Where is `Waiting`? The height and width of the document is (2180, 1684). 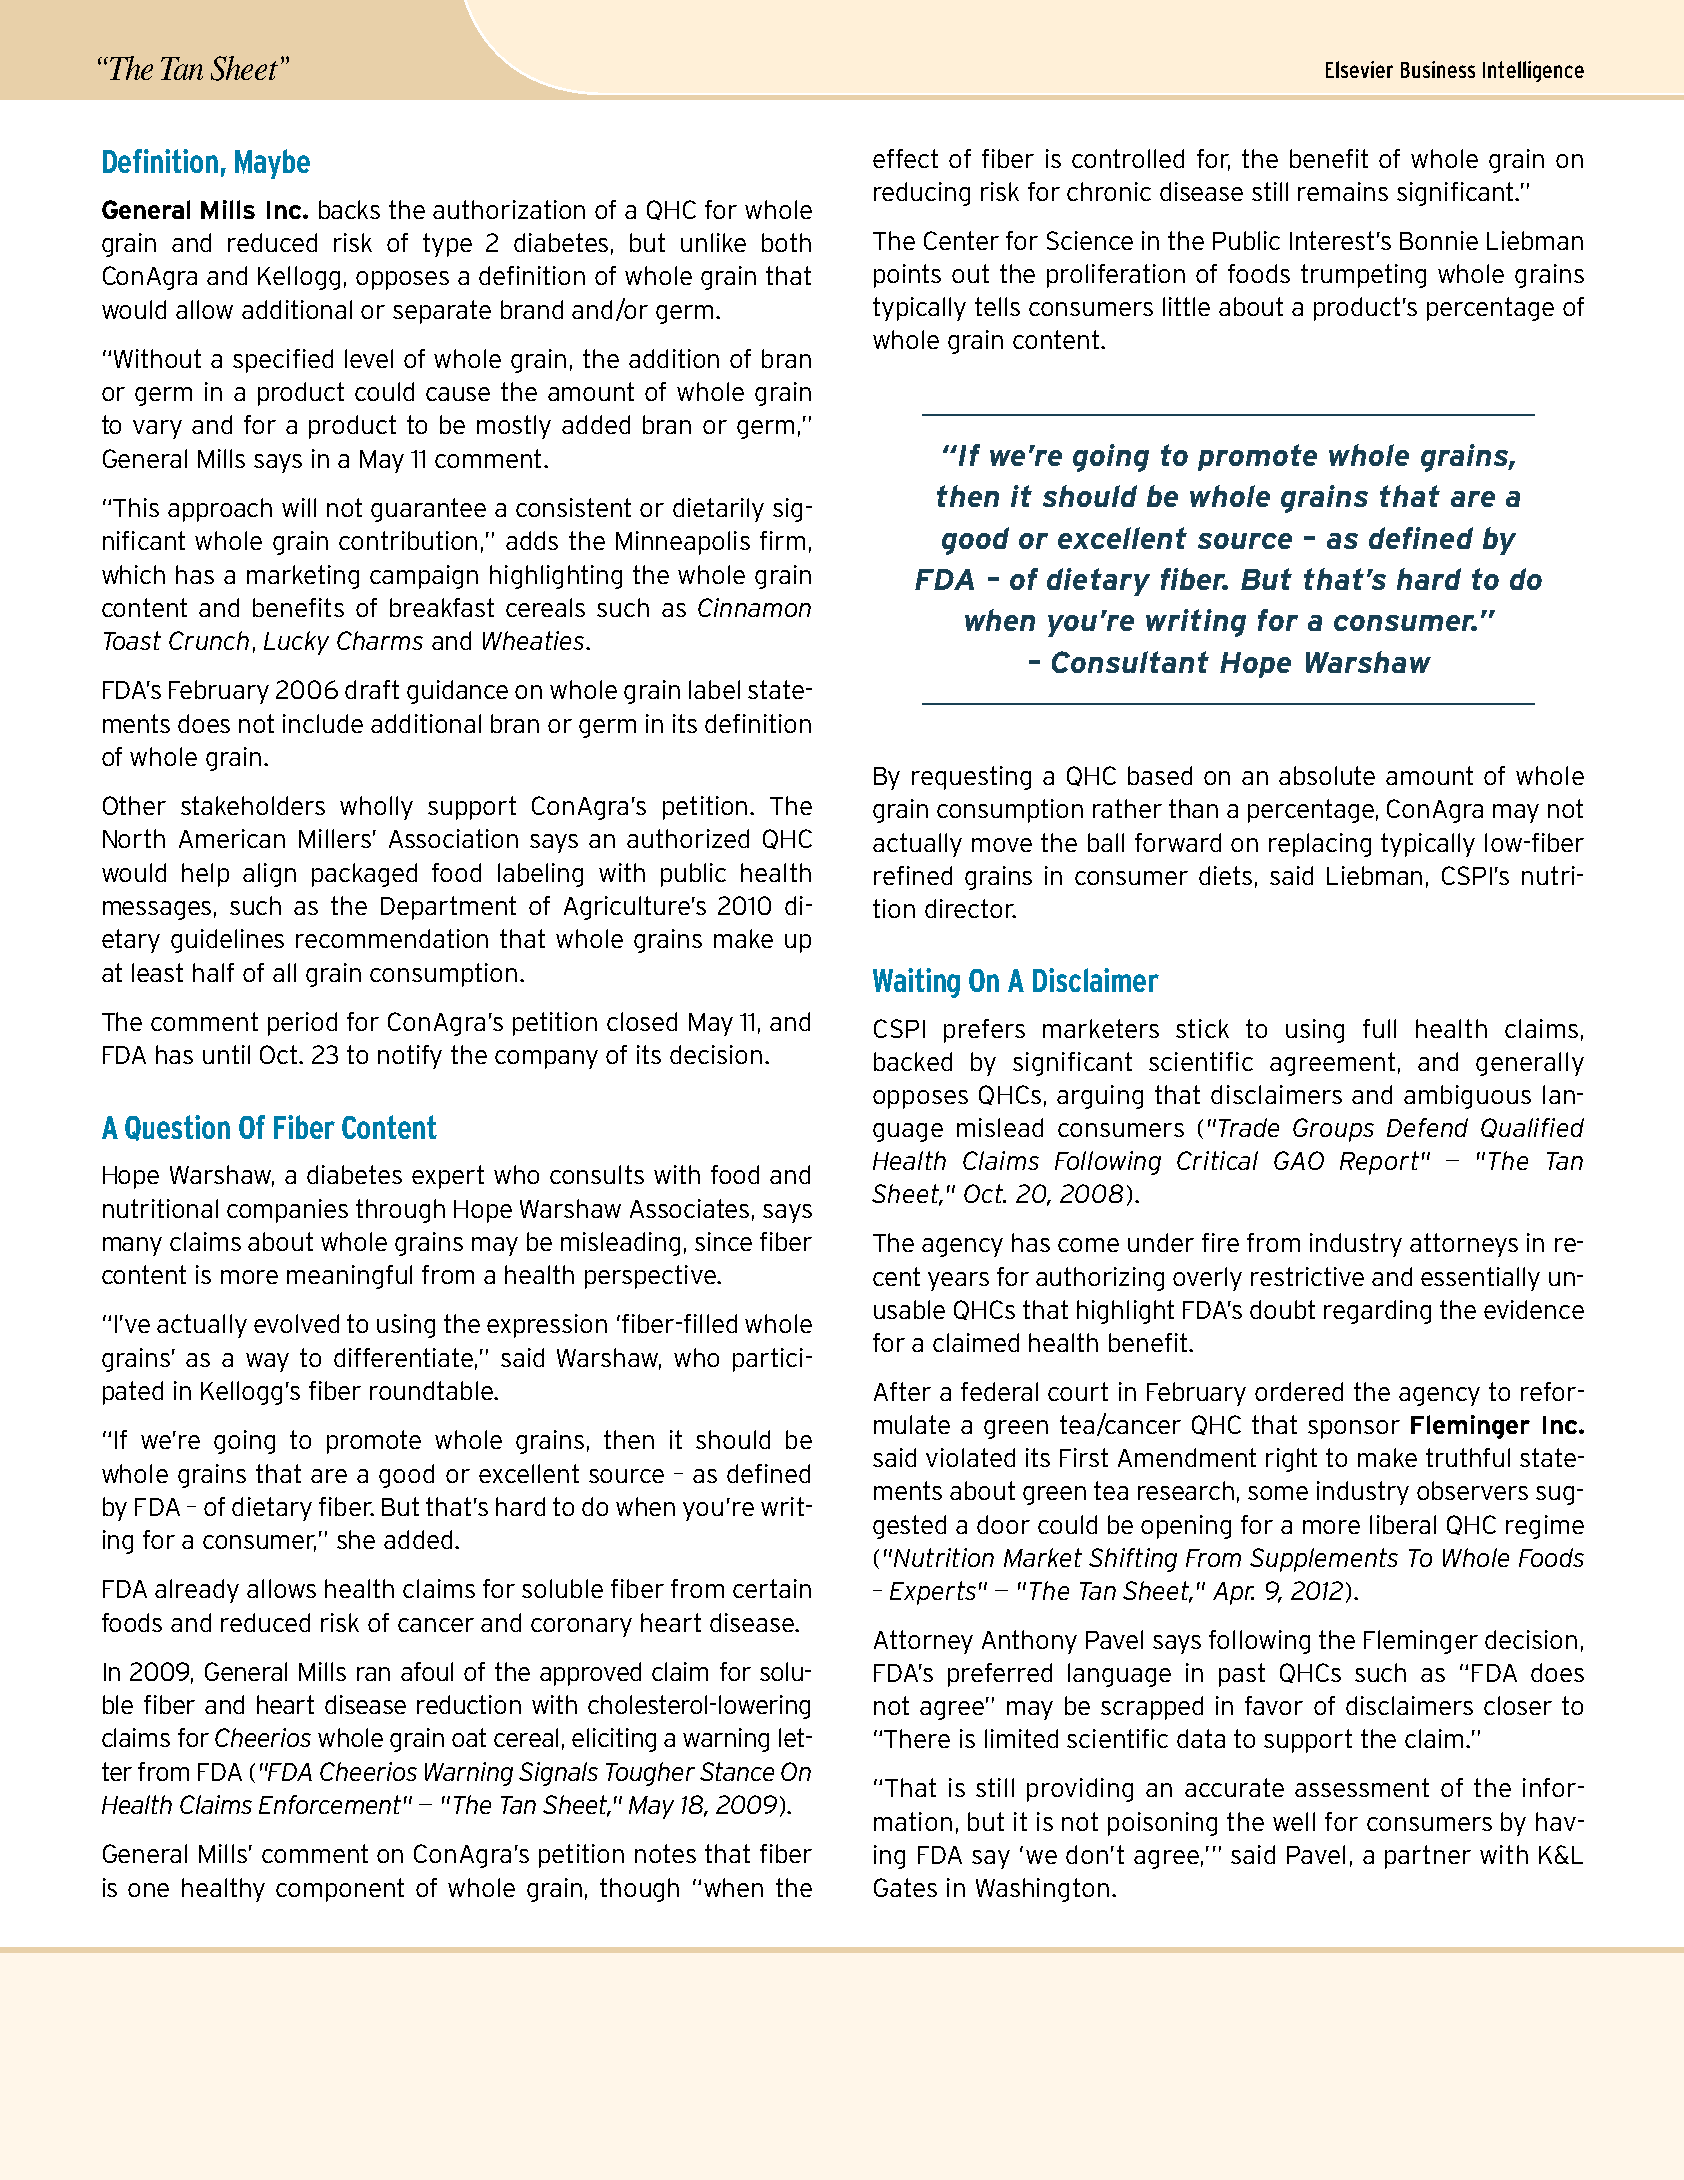 Waiting is located at coordinates (916, 983).
